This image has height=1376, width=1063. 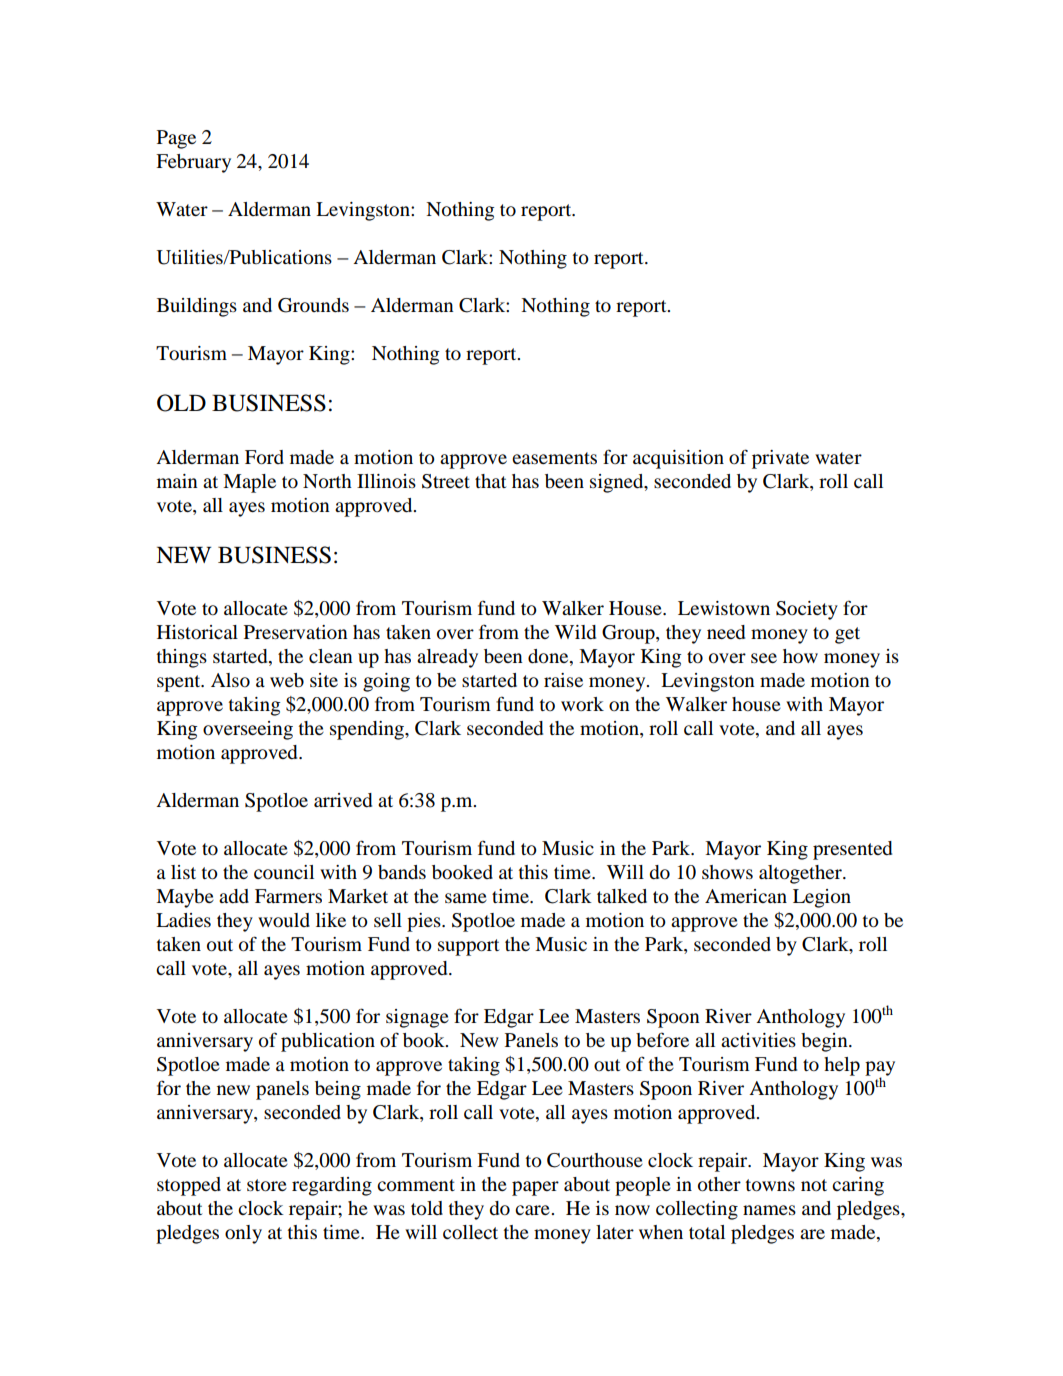 What do you see at coordinates (807, 610) in the image?
I see `Society` at bounding box center [807, 610].
